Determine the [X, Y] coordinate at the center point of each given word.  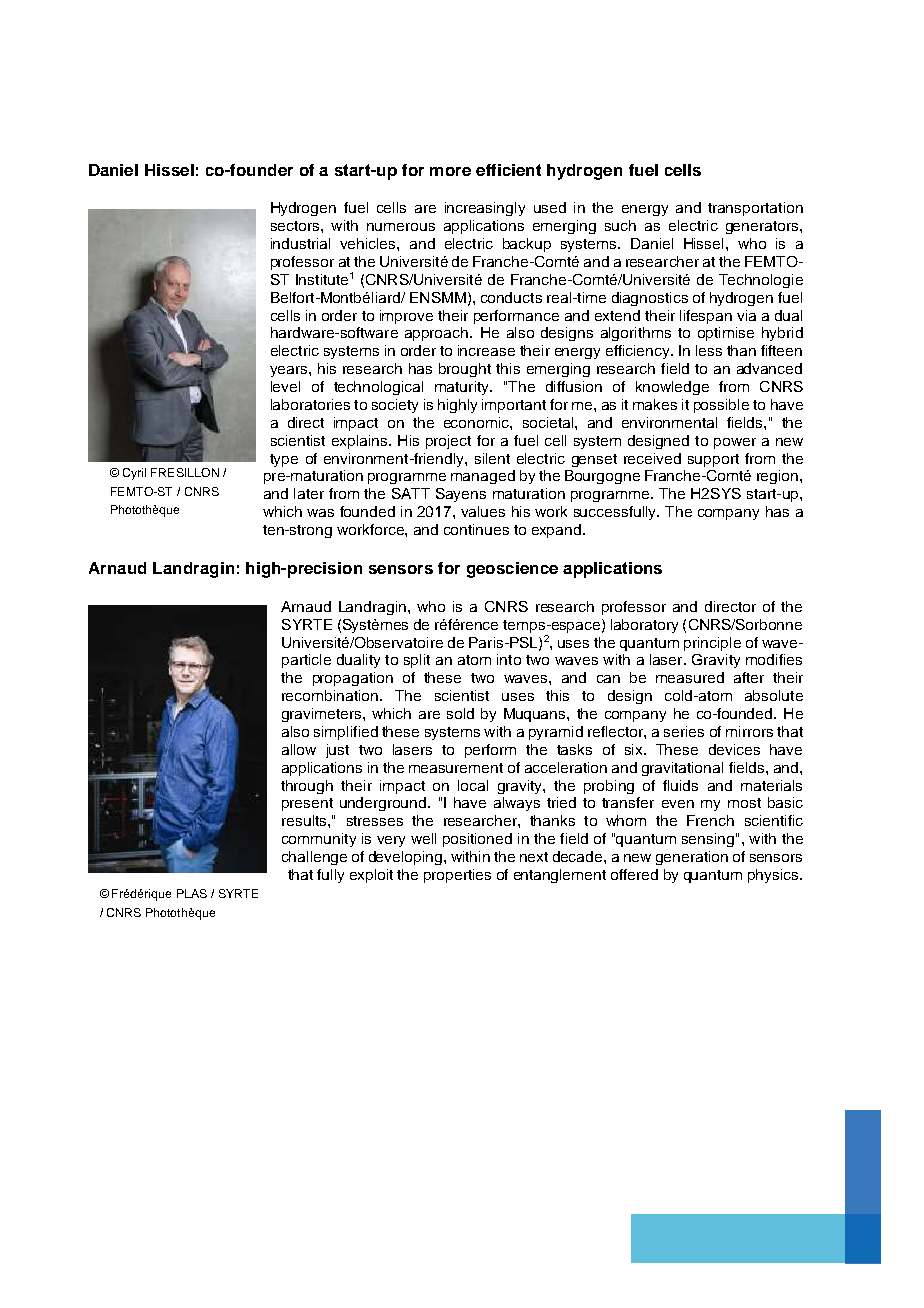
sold [460, 713]
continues [476, 529]
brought [465, 370]
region [777, 477]
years [290, 371]
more [450, 171]
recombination [330, 695]
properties [457, 876]
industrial [300, 243]
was [320, 513]
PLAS [192, 893]
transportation [755, 209]
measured [690, 677]
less [709, 350]
